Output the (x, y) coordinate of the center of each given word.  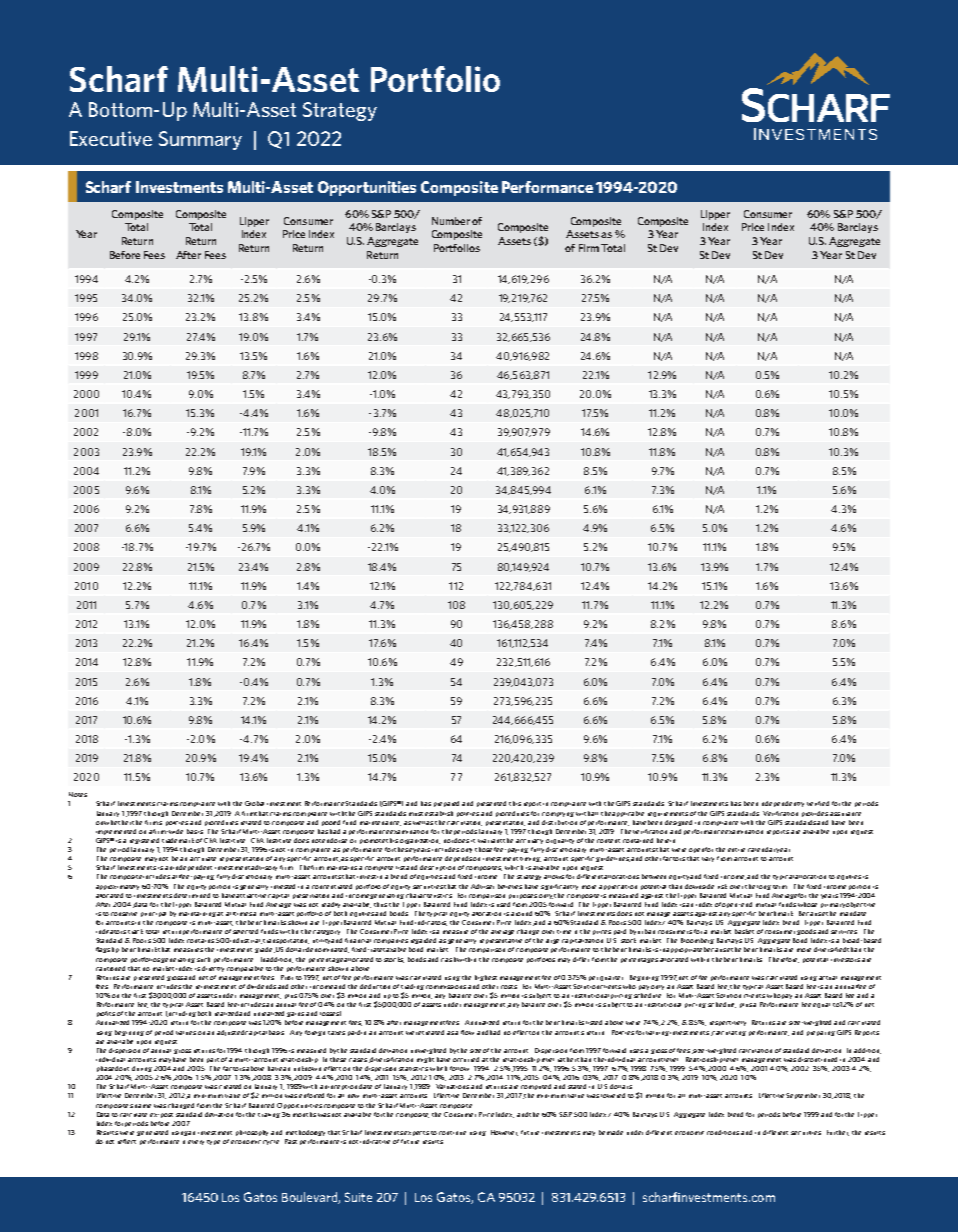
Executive (111, 138)
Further (838, 1133)
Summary (200, 140)
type (213, 1142)
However (504, 1133)
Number (451, 221)
